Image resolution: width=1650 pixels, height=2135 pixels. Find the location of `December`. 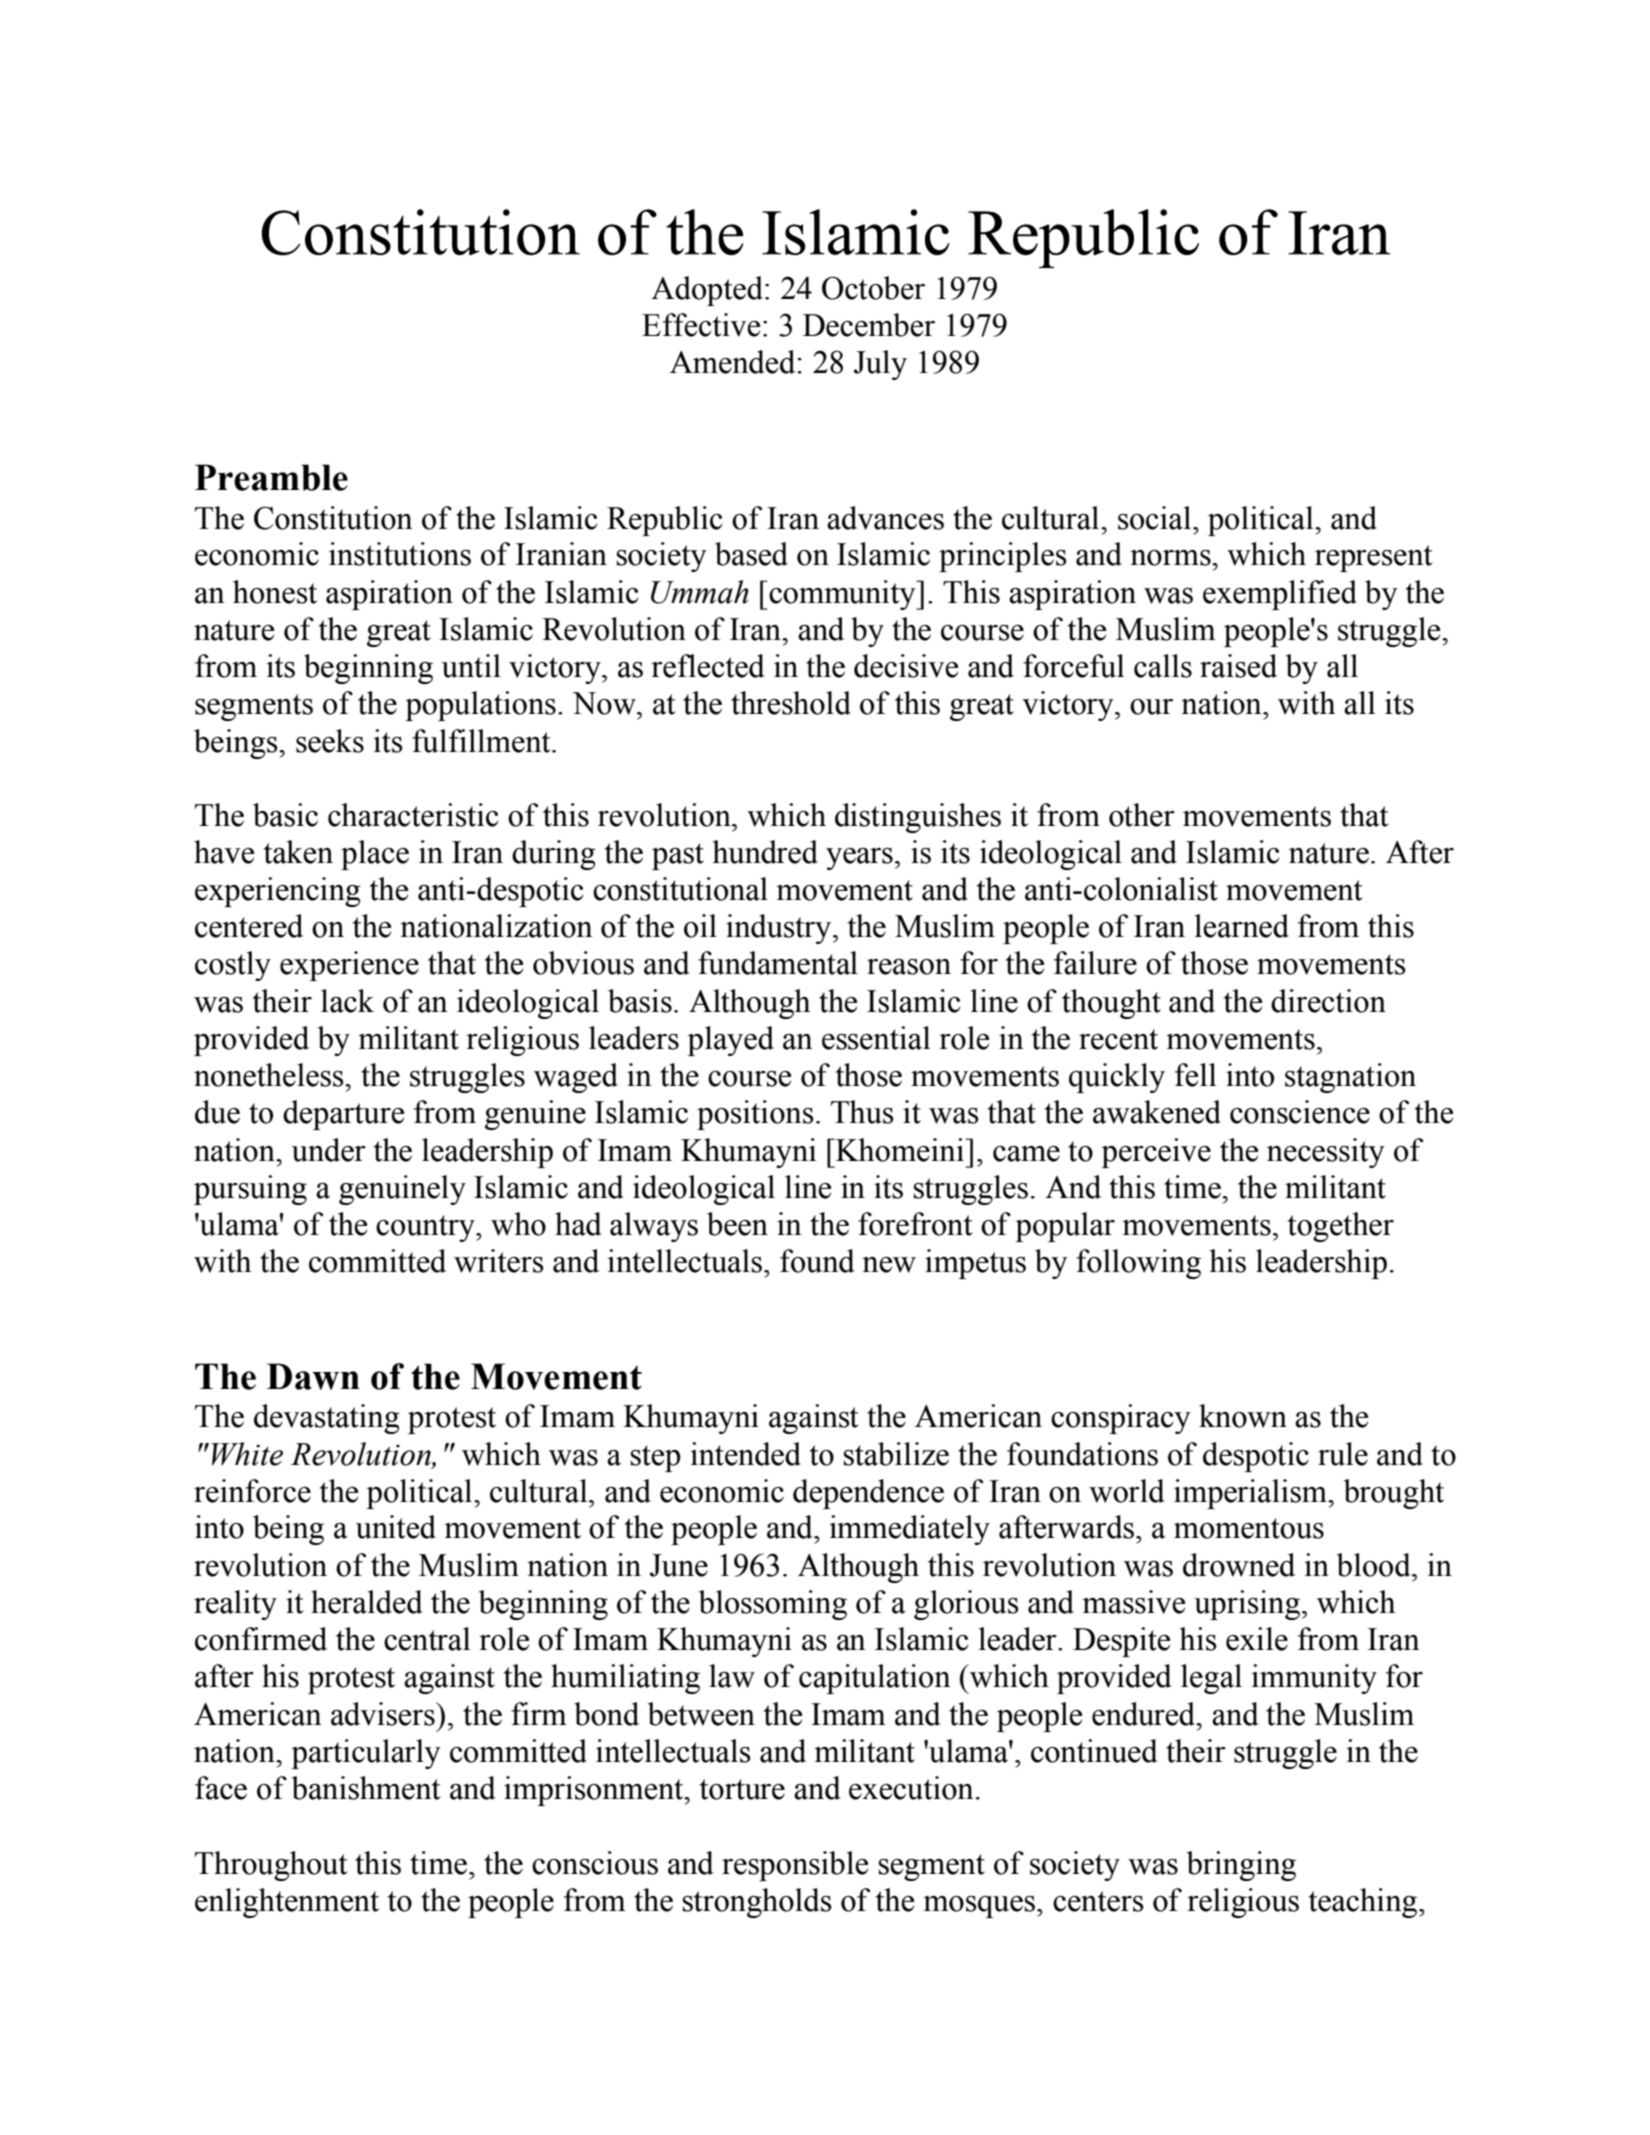

December is located at coordinates (869, 325).
